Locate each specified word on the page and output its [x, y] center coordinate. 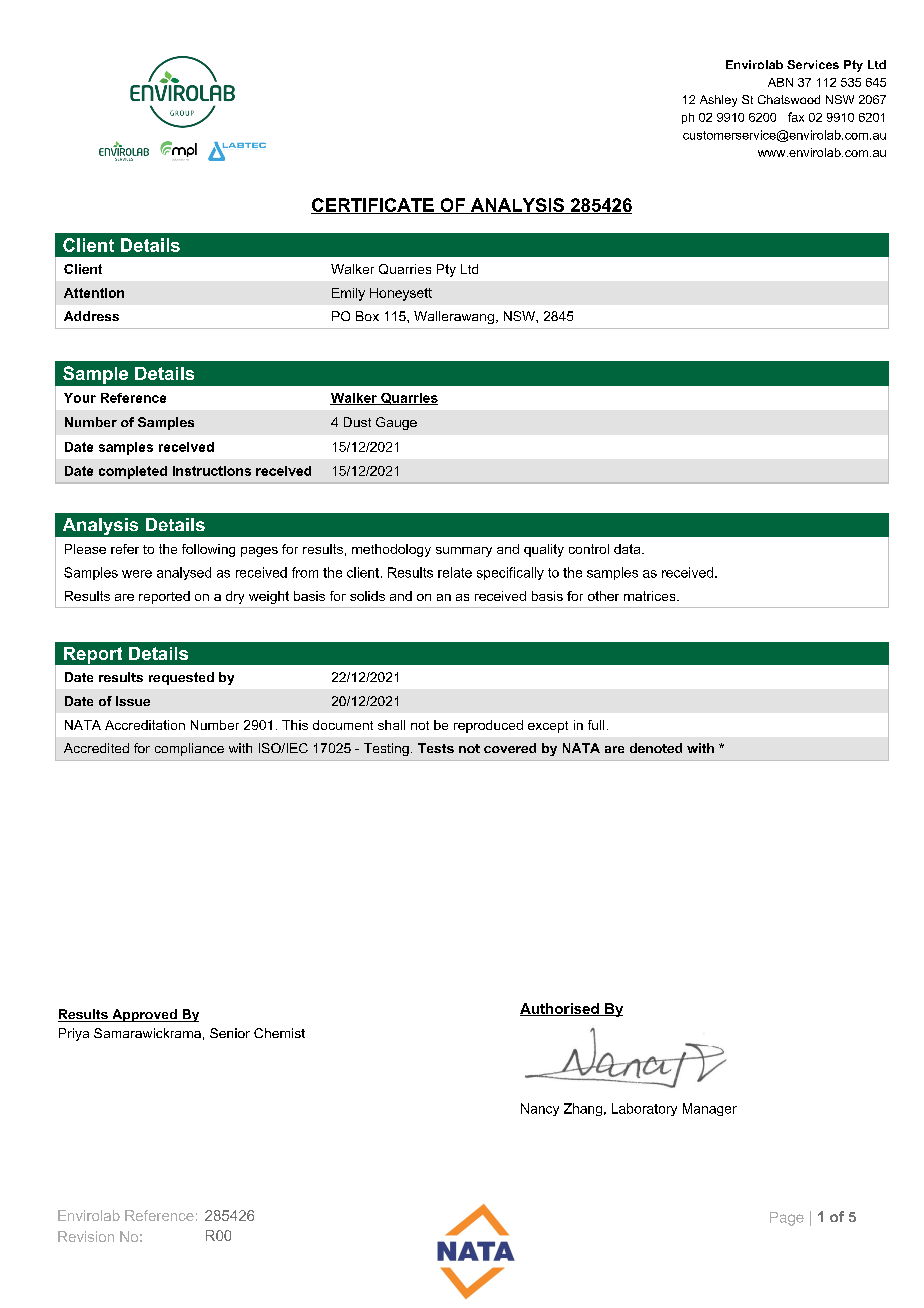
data [627, 549]
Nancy [540, 1109]
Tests [436, 748]
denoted [656, 748]
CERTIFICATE [373, 206]
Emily [348, 294]
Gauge [396, 423]
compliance [189, 749]
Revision [86, 1236]
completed [133, 472]
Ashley [718, 101]
